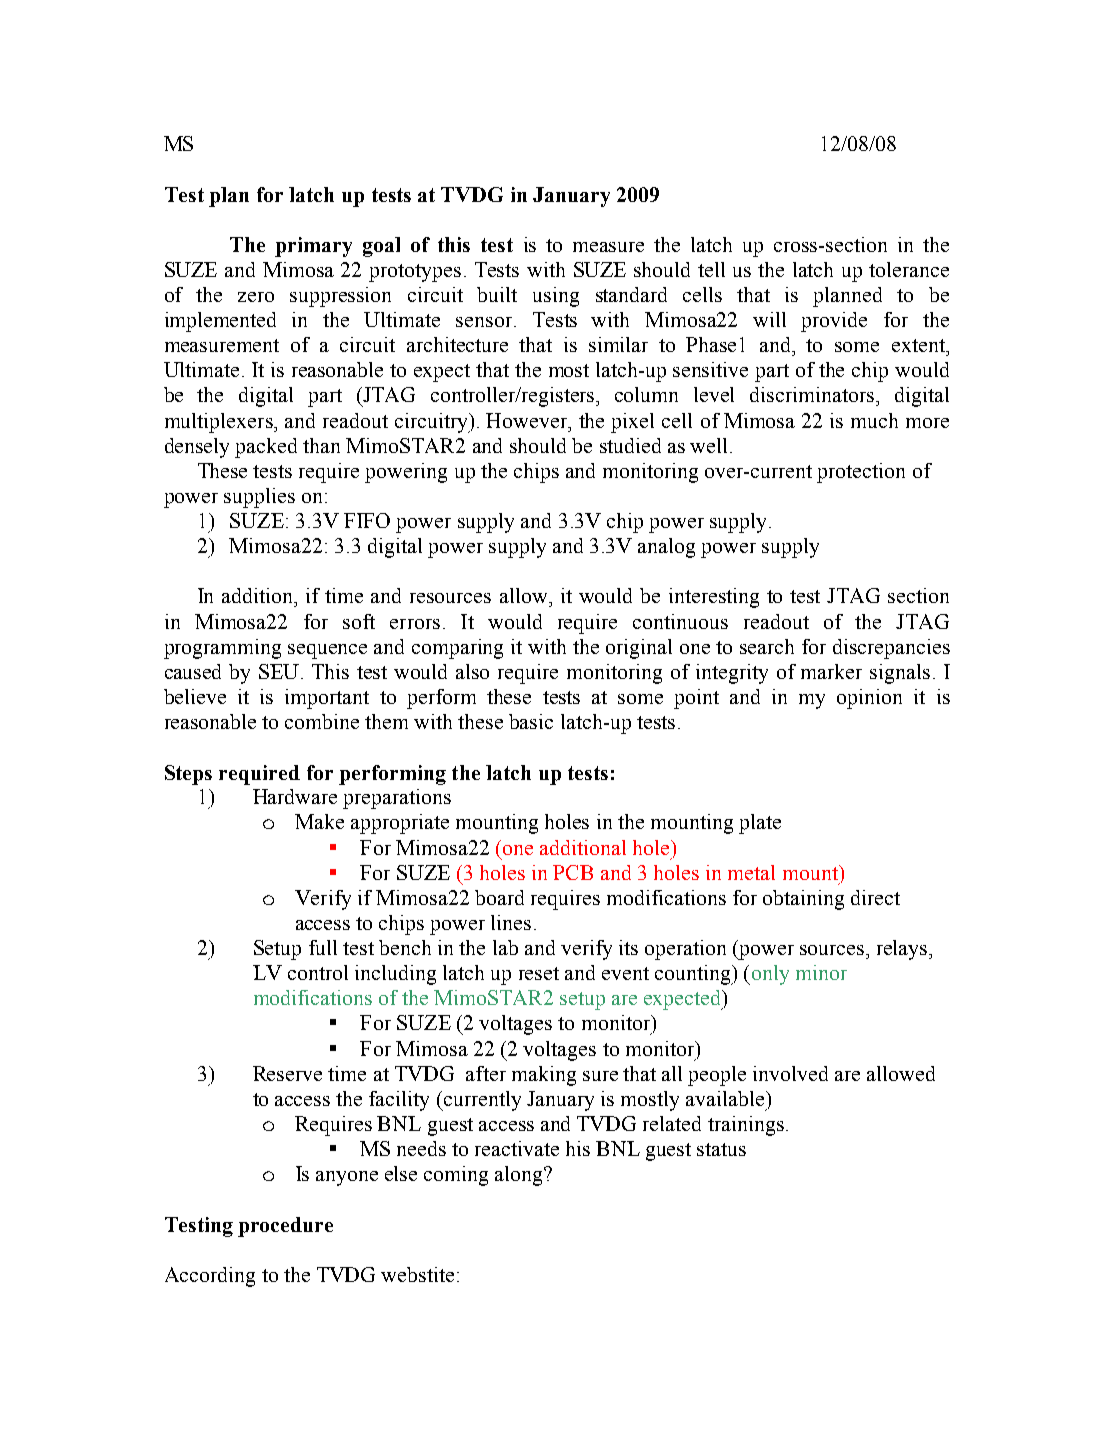  I want to click on opinion, so click(869, 699).
